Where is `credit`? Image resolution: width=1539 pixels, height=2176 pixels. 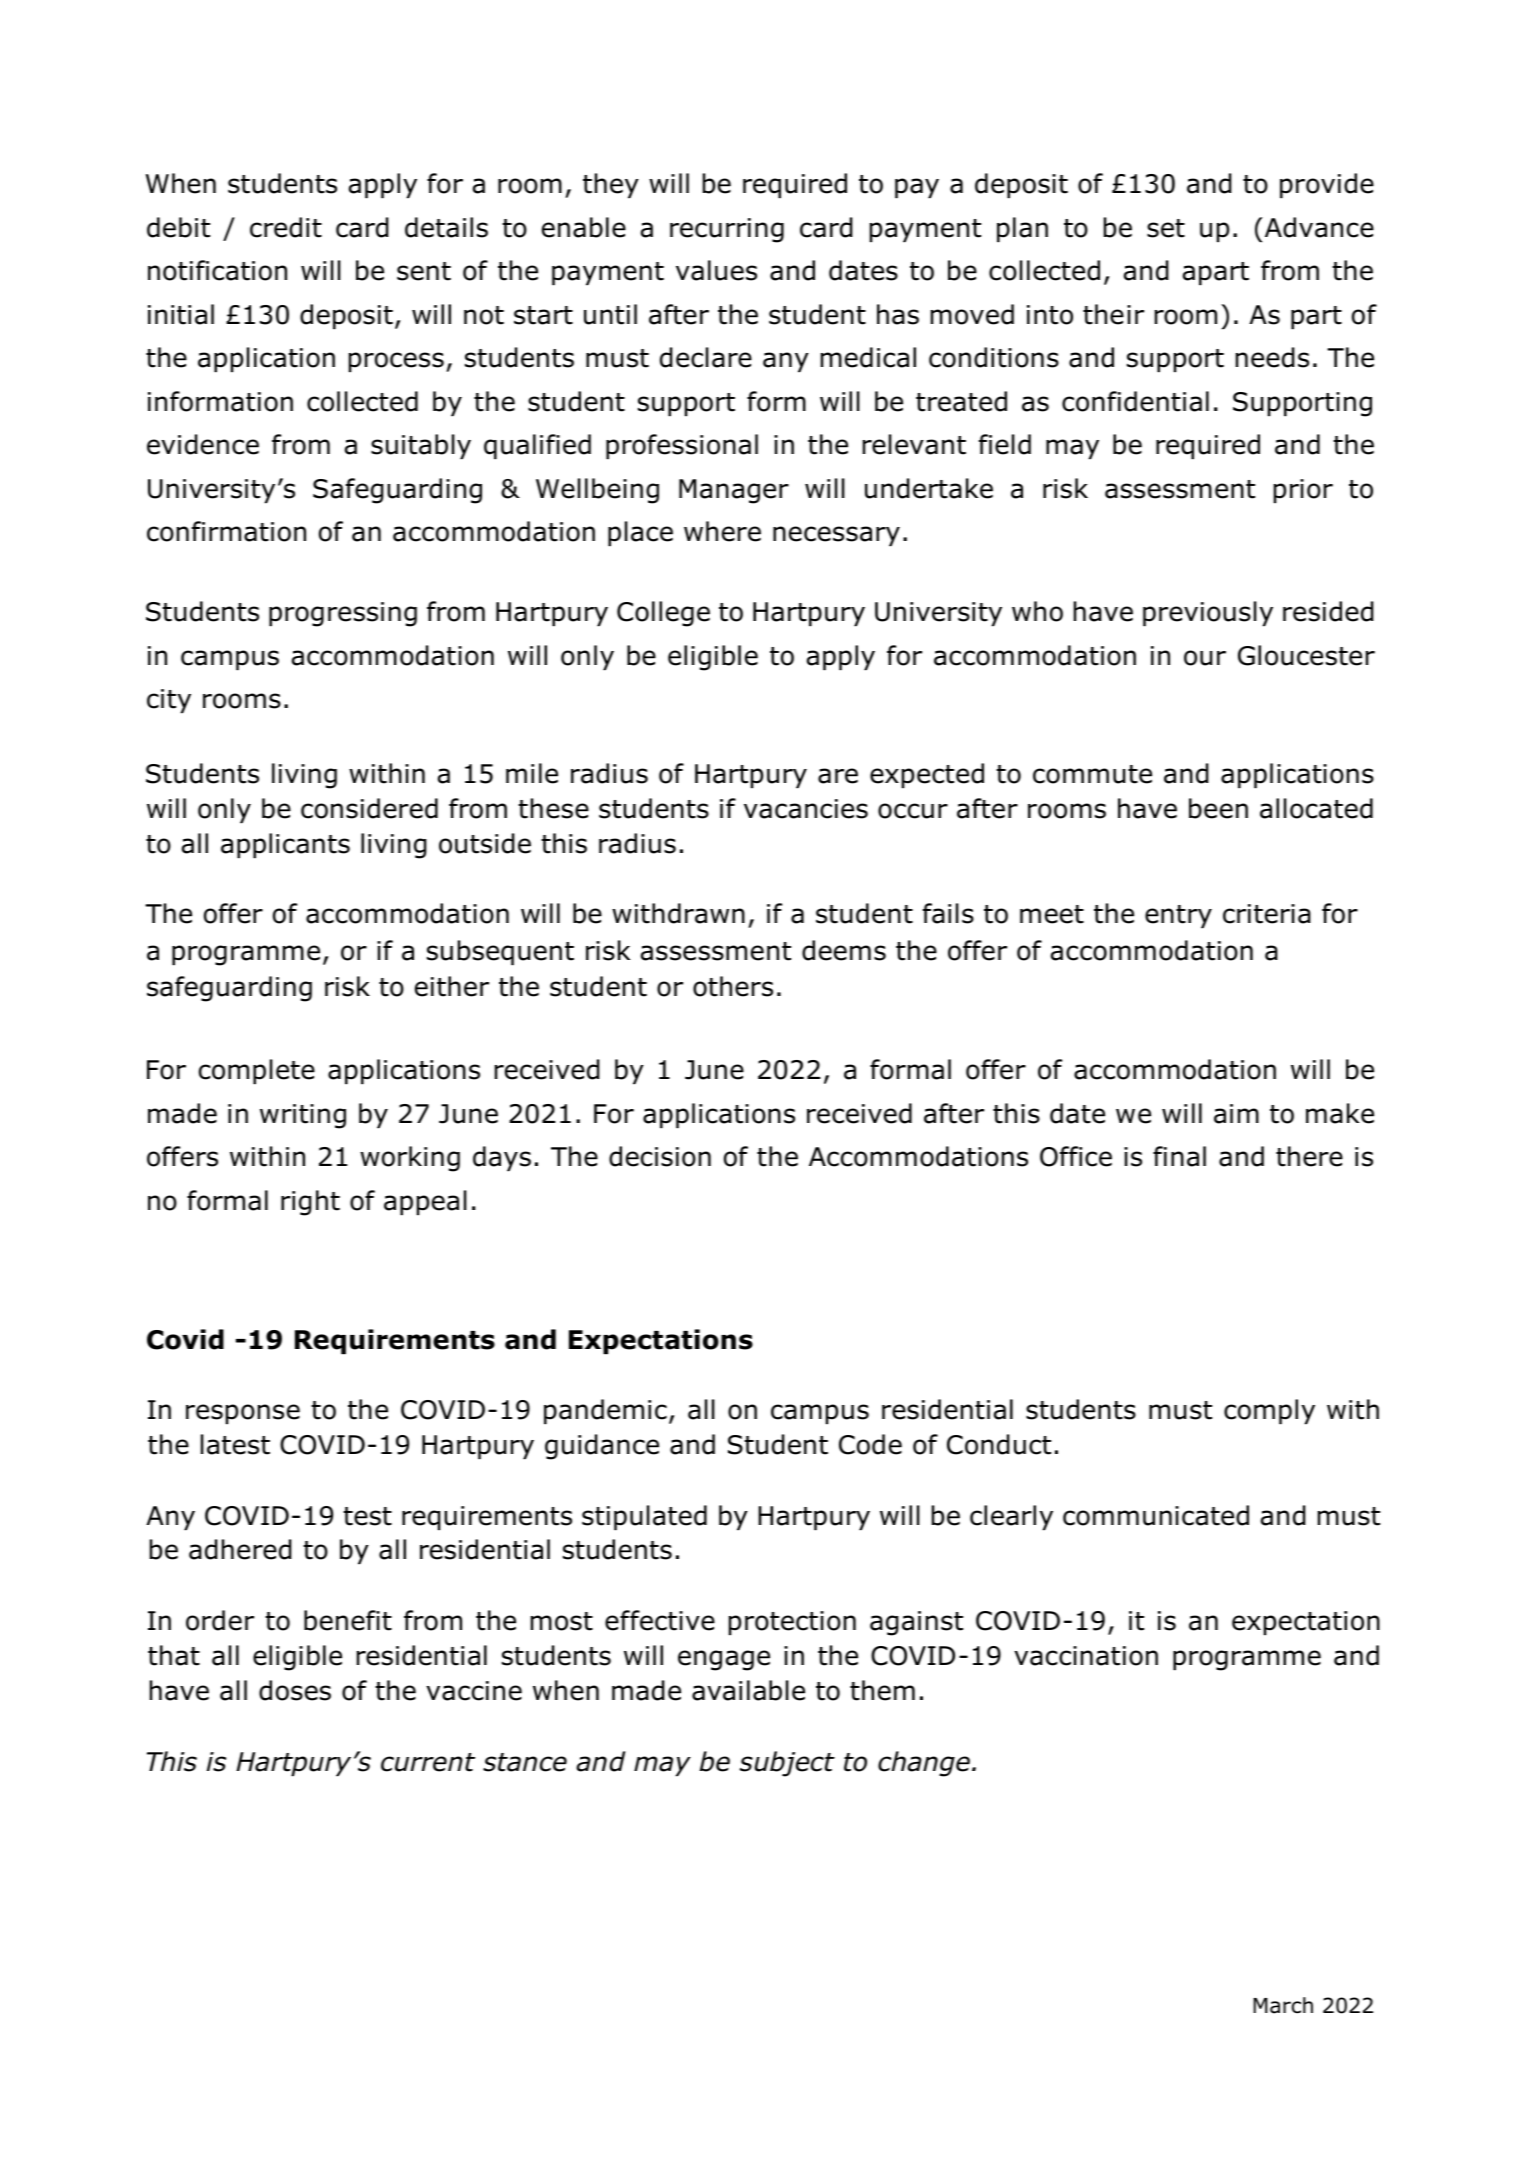
credit is located at coordinates (286, 227).
